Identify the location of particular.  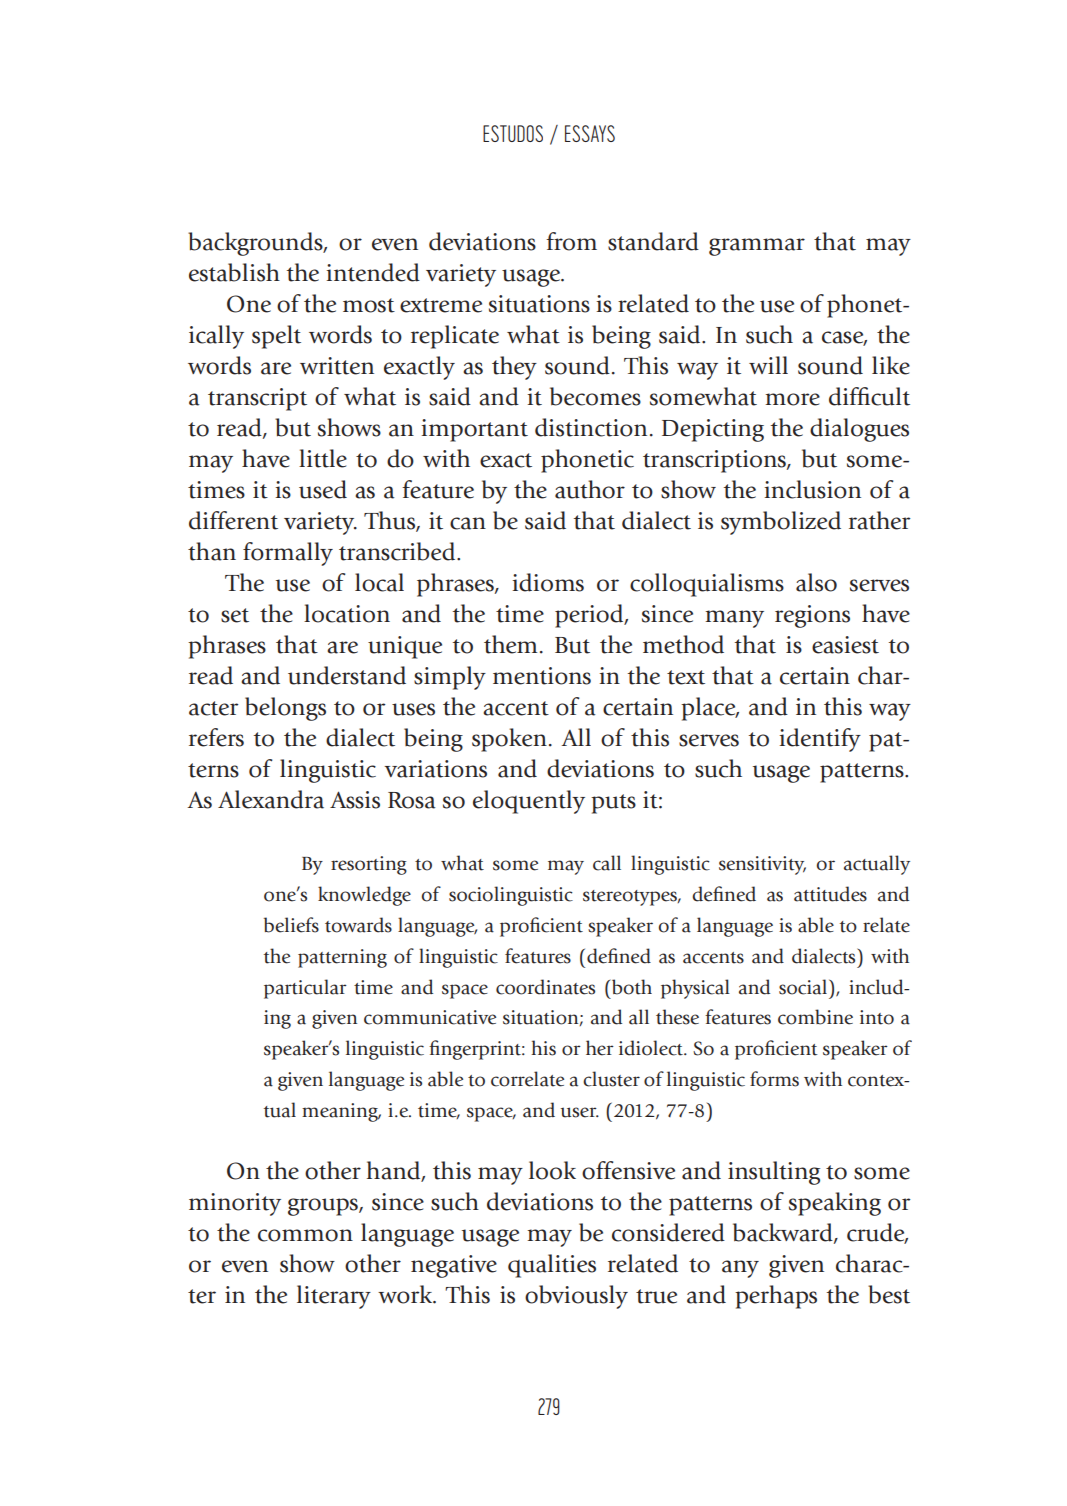
(305, 989).
